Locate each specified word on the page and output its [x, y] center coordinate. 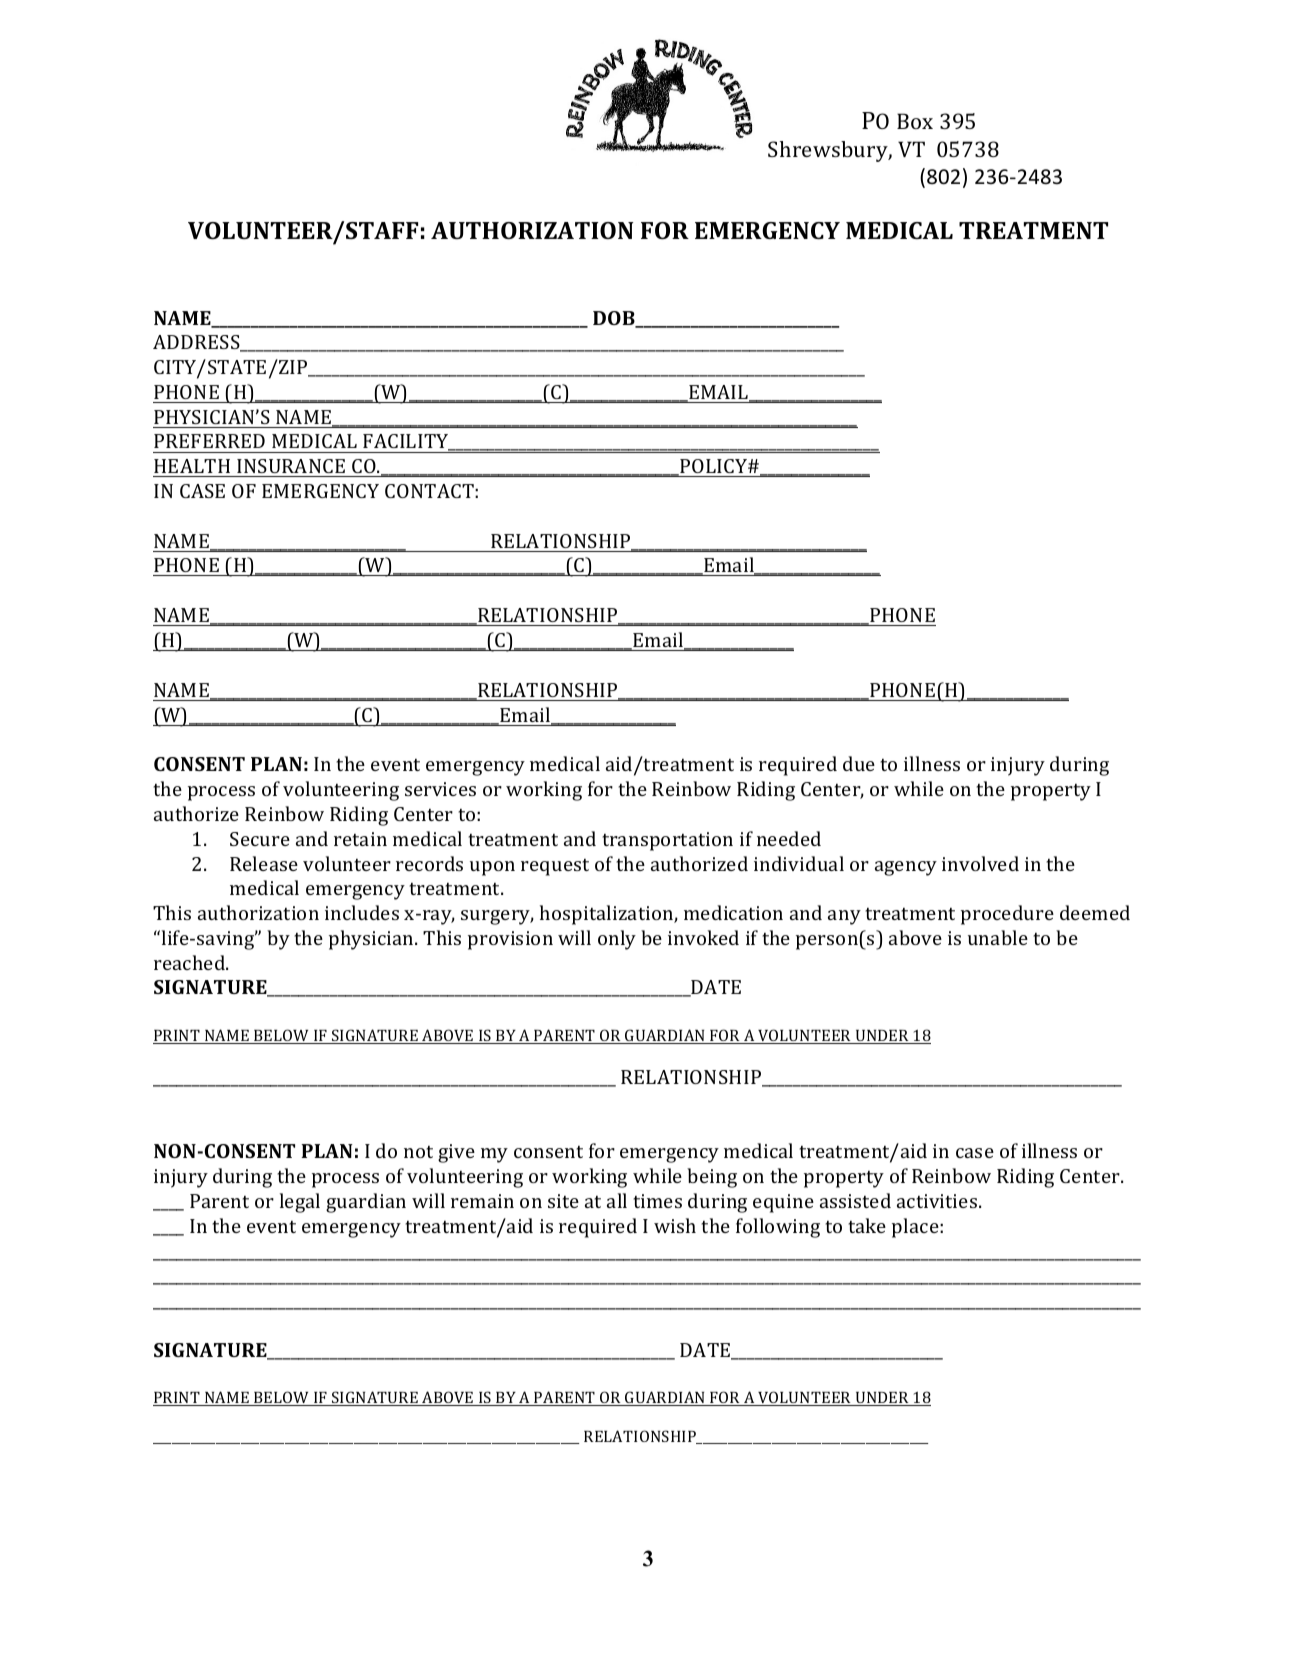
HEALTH [192, 466]
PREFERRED [209, 441]
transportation [667, 841]
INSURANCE [291, 466]
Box [915, 121]
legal [300, 1203]
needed [789, 838]
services [440, 789]
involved [980, 863]
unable [998, 937]
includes [362, 912]
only [617, 940]
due [859, 763]
